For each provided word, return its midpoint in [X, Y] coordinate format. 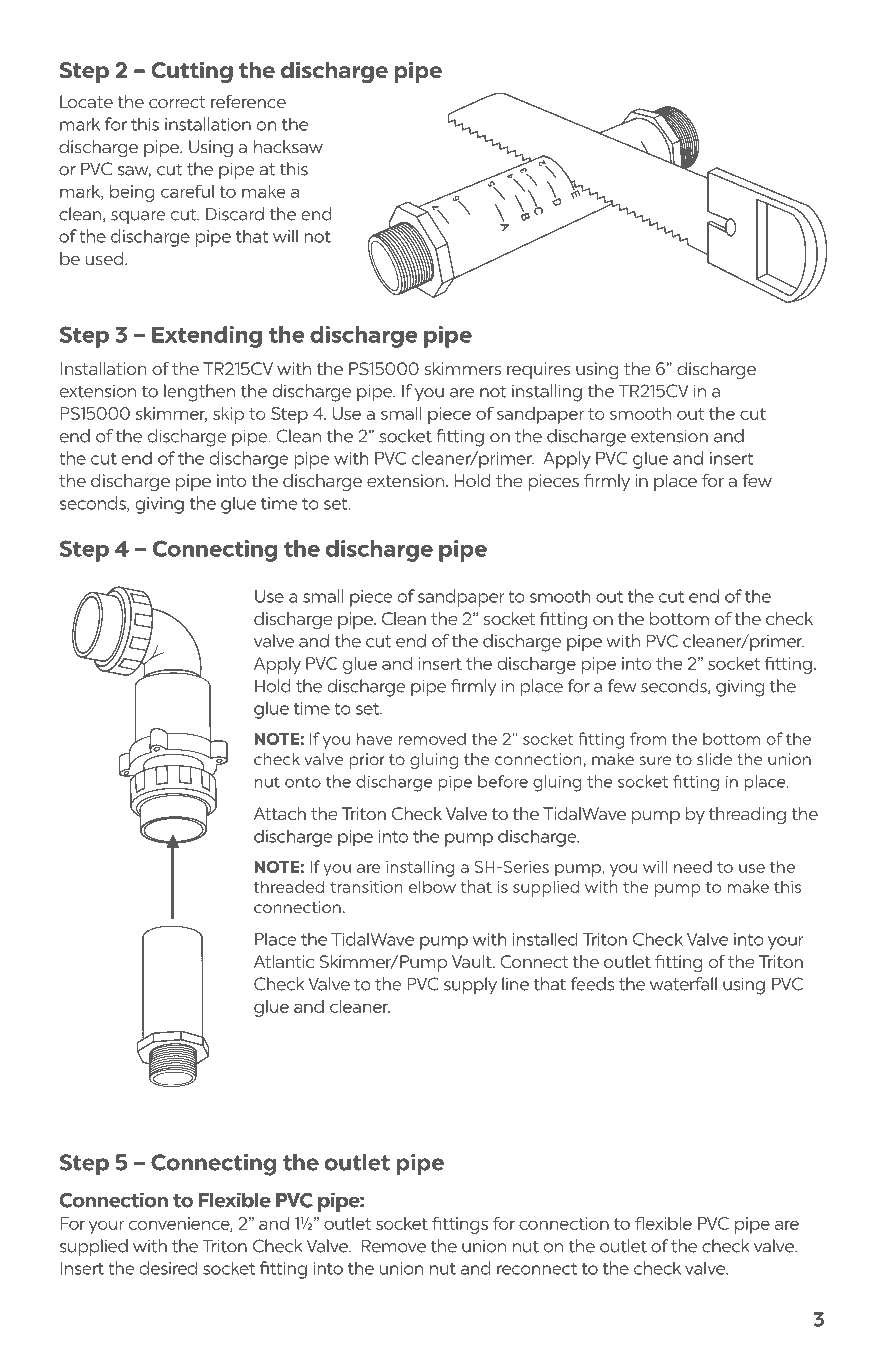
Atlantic [284, 961]
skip [228, 415]
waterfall [683, 984]
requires [538, 370]
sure [655, 760]
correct [177, 102]
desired [168, 1268]
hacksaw [288, 146]
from [648, 738]
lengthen [199, 393]
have [375, 738]
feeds [592, 984]
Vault [473, 961]
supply [470, 986]
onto [303, 782]
